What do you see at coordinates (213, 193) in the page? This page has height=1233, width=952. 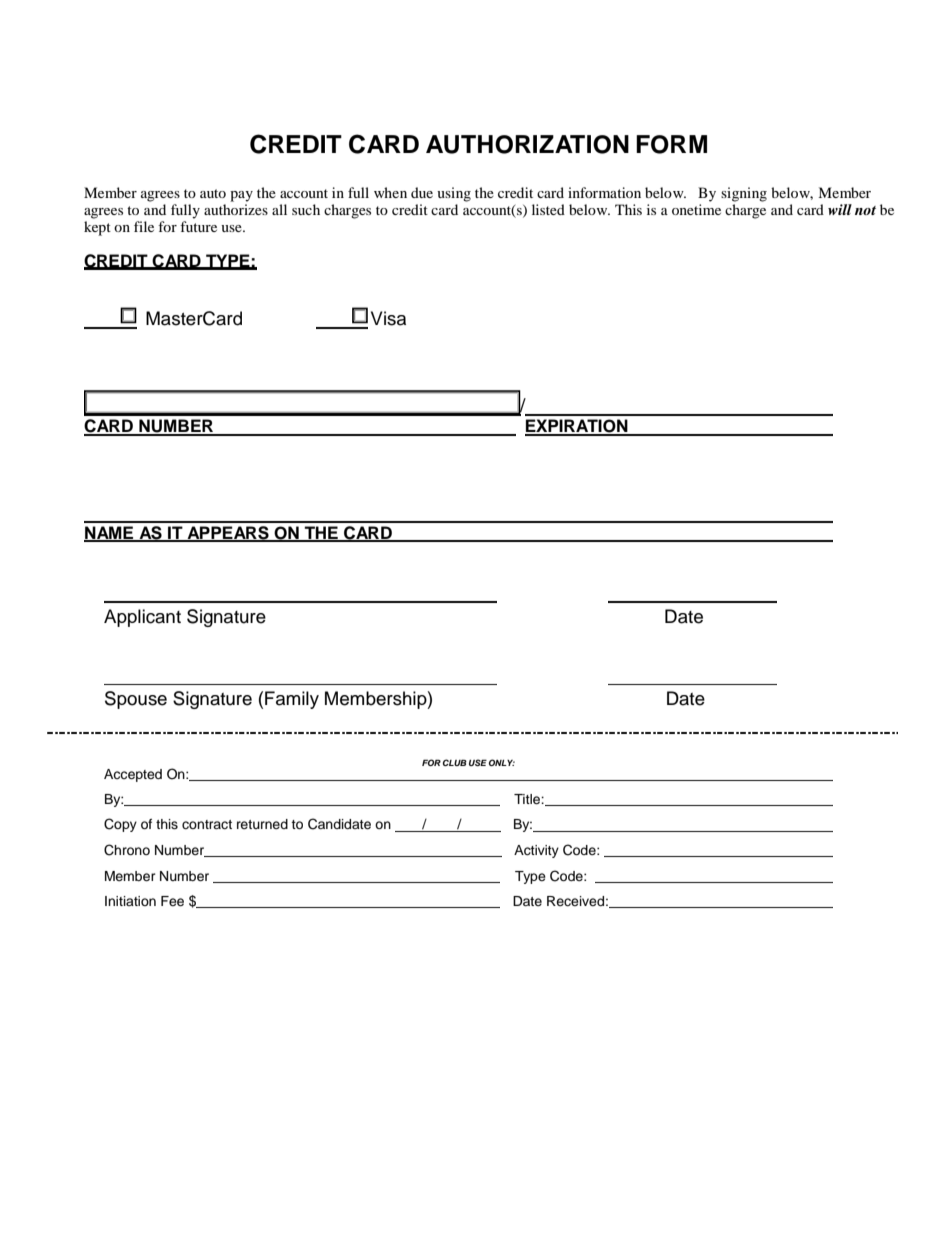 I see `auto` at bounding box center [213, 193].
